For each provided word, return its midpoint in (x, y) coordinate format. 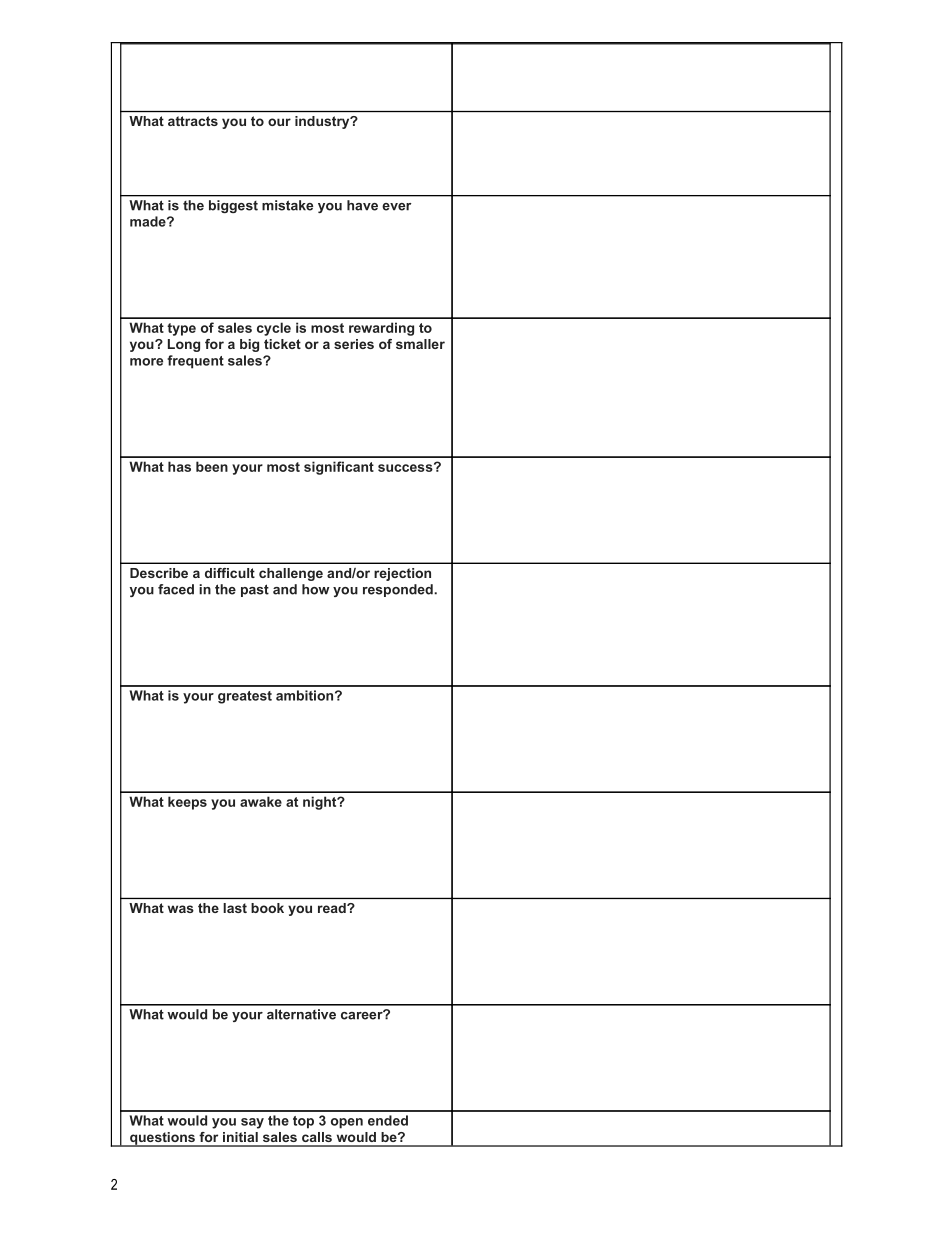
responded (399, 590)
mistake (287, 205)
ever (397, 207)
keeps (187, 803)
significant (339, 468)
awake (261, 801)
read (333, 908)
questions (162, 1139)
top (303, 1122)
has (179, 466)
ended (388, 1120)
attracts (193, 121)
